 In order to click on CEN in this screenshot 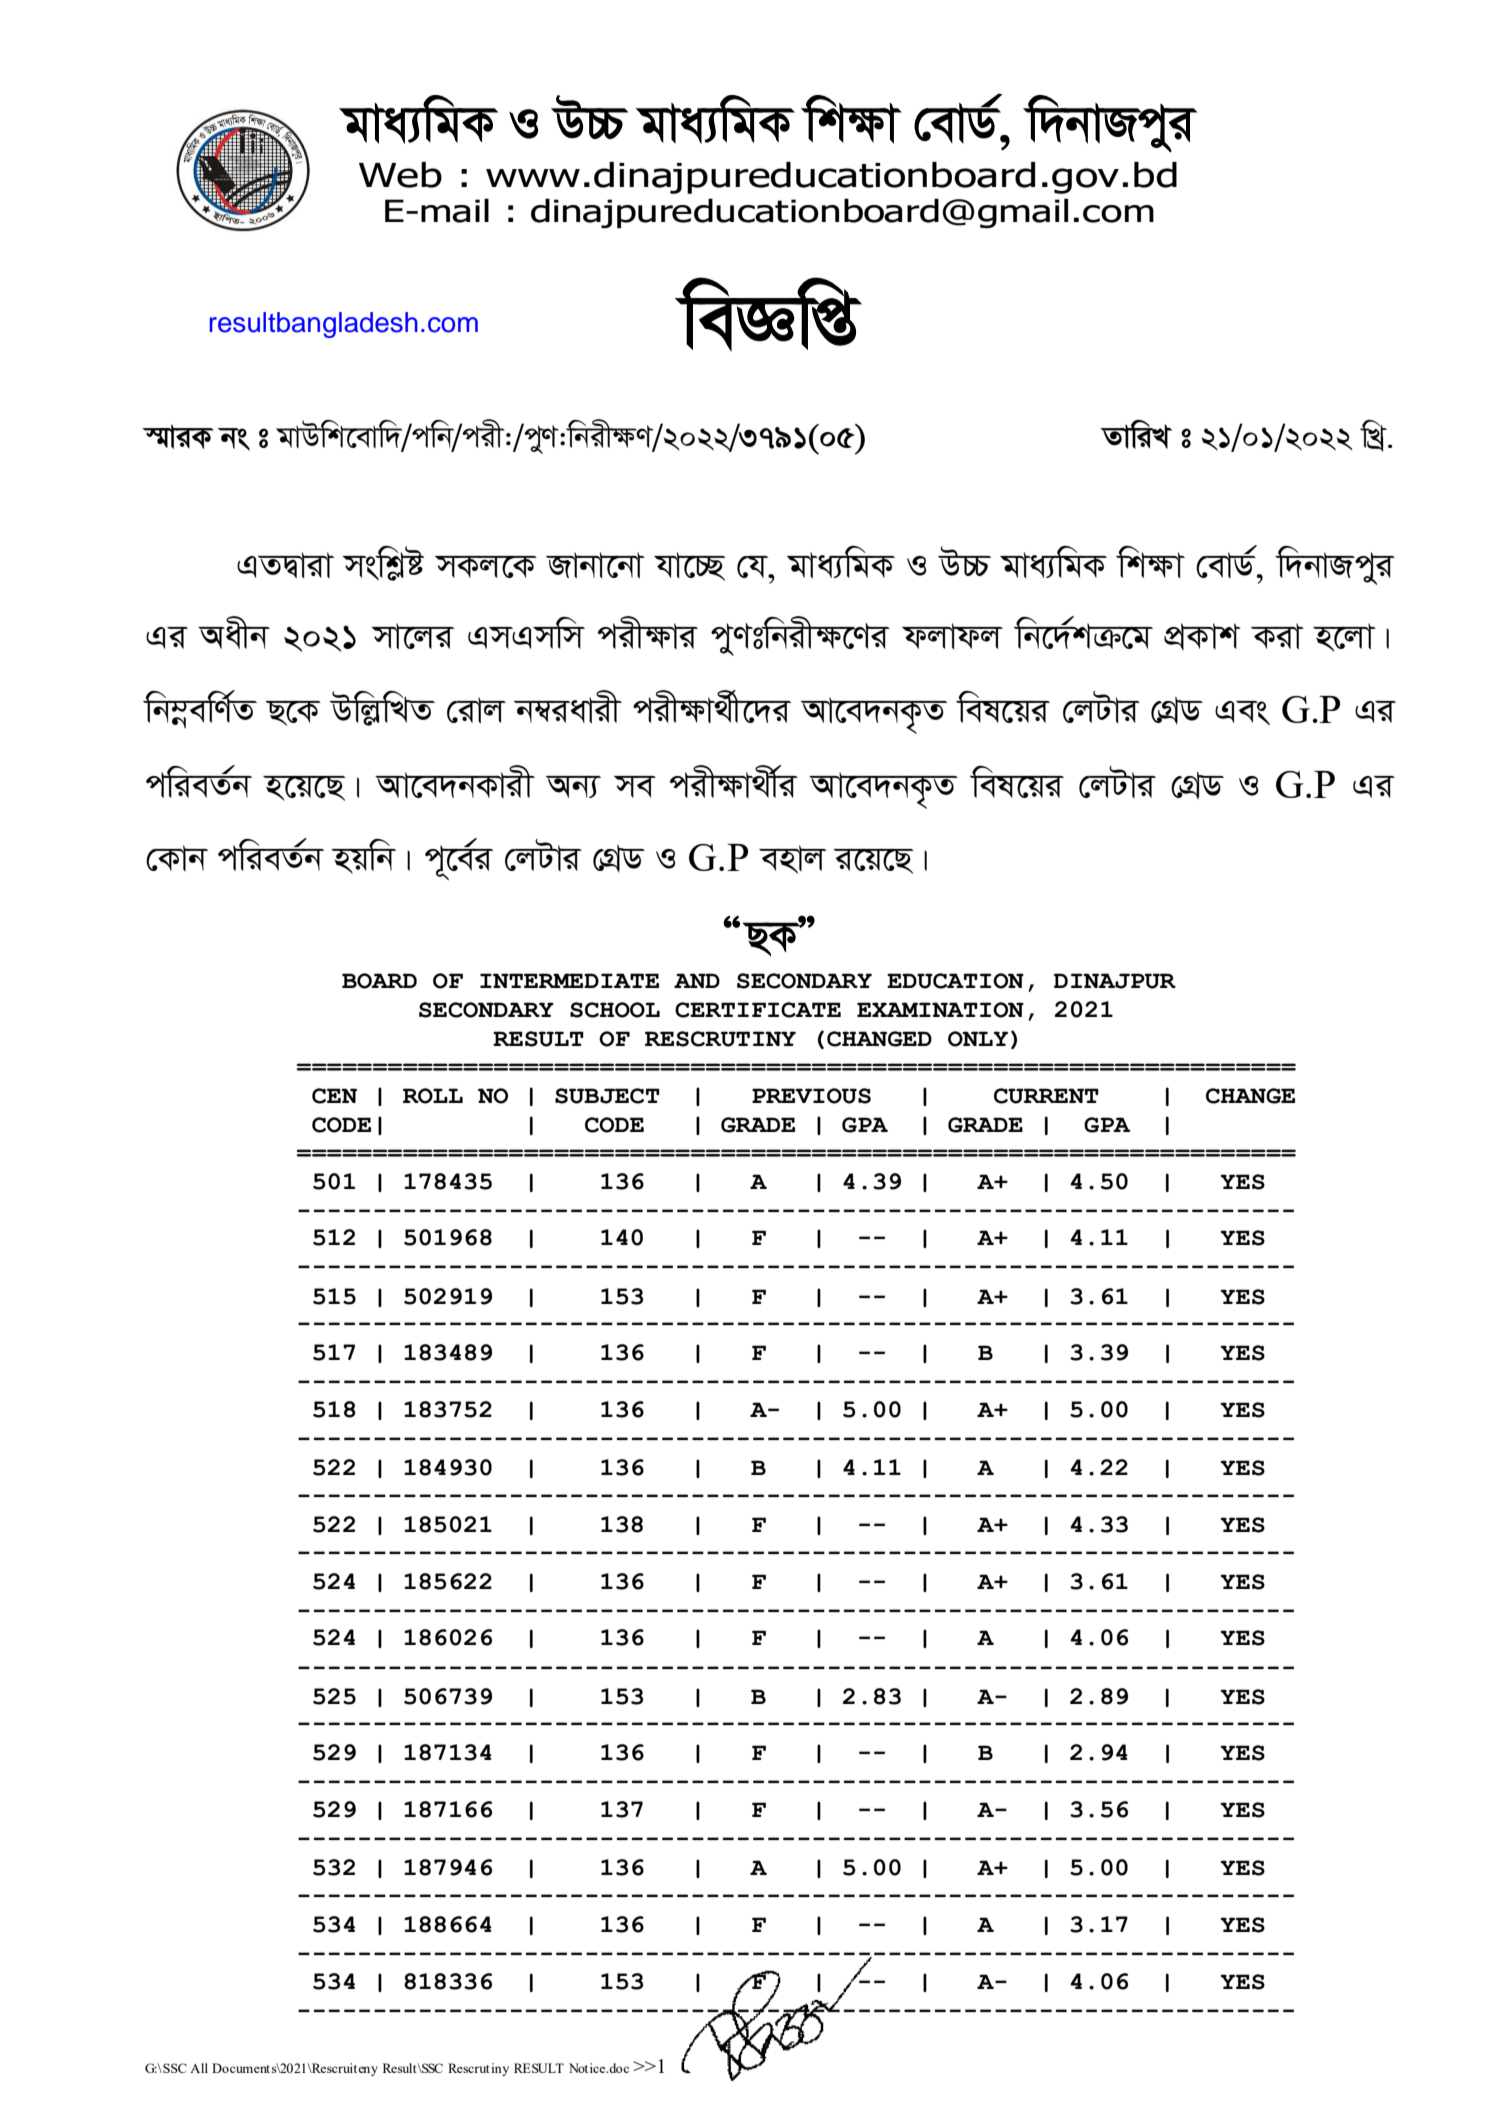, I will do `click(334, 1096)`.
